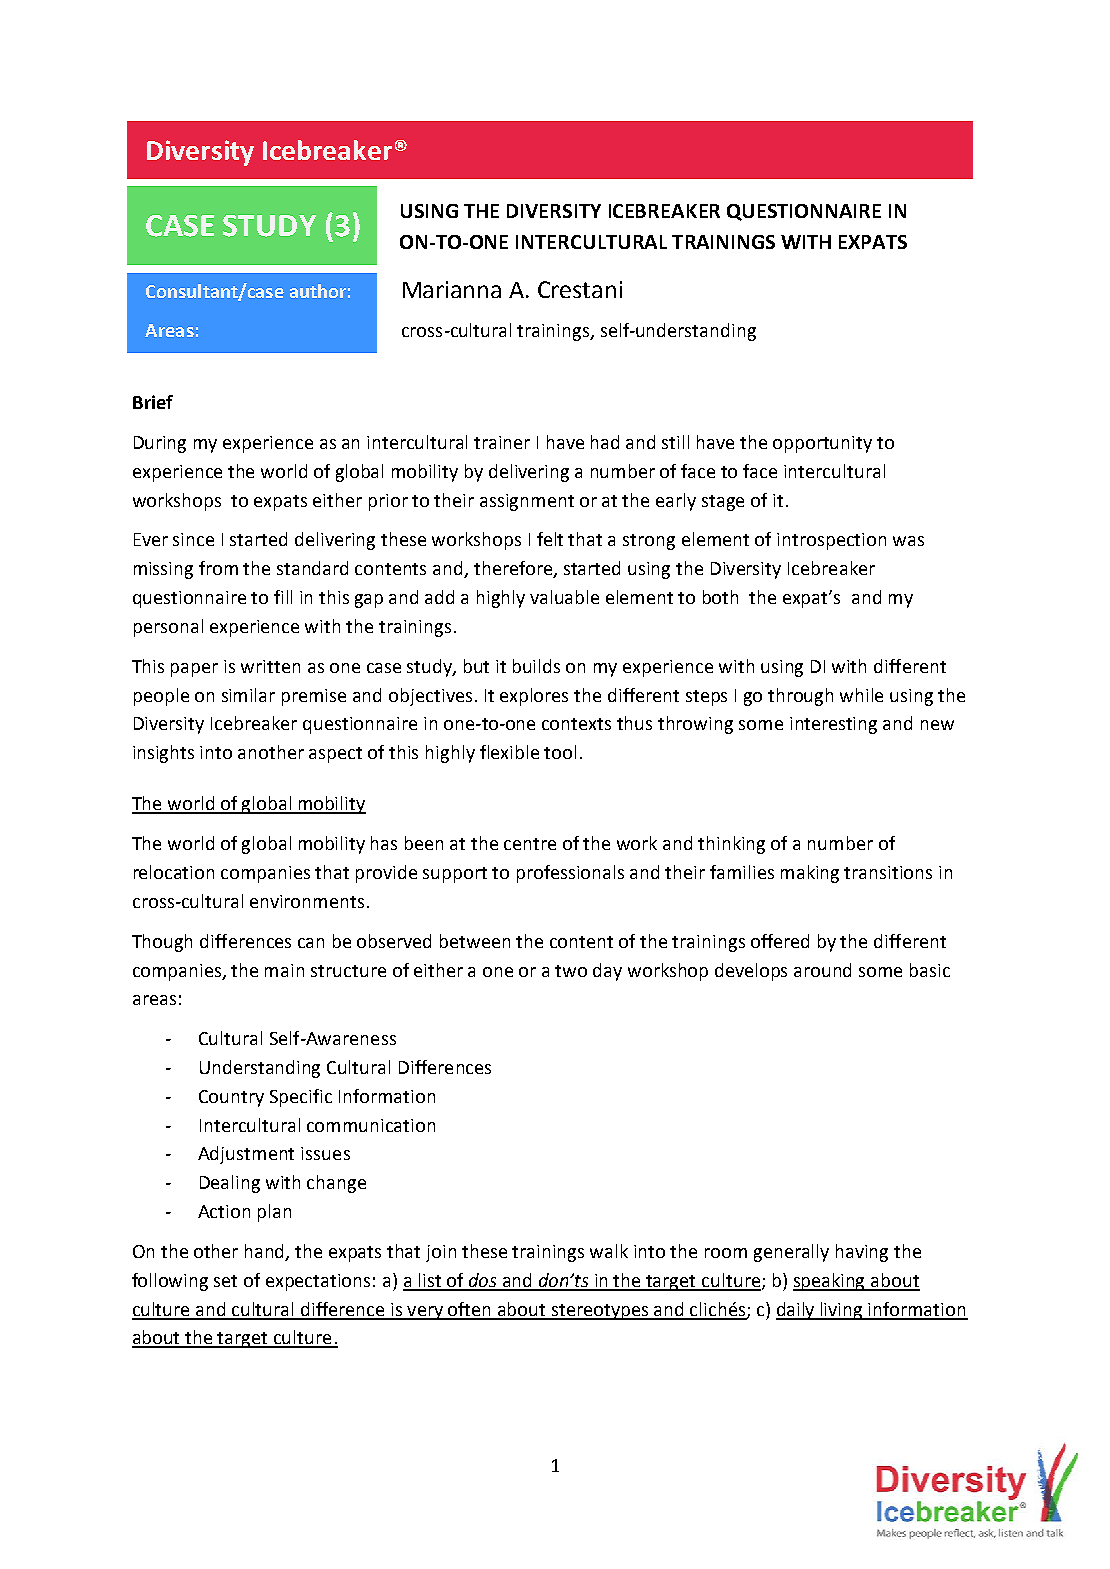 This image has height=1569, width=1110. I want to click on around, so click(822, 970).
